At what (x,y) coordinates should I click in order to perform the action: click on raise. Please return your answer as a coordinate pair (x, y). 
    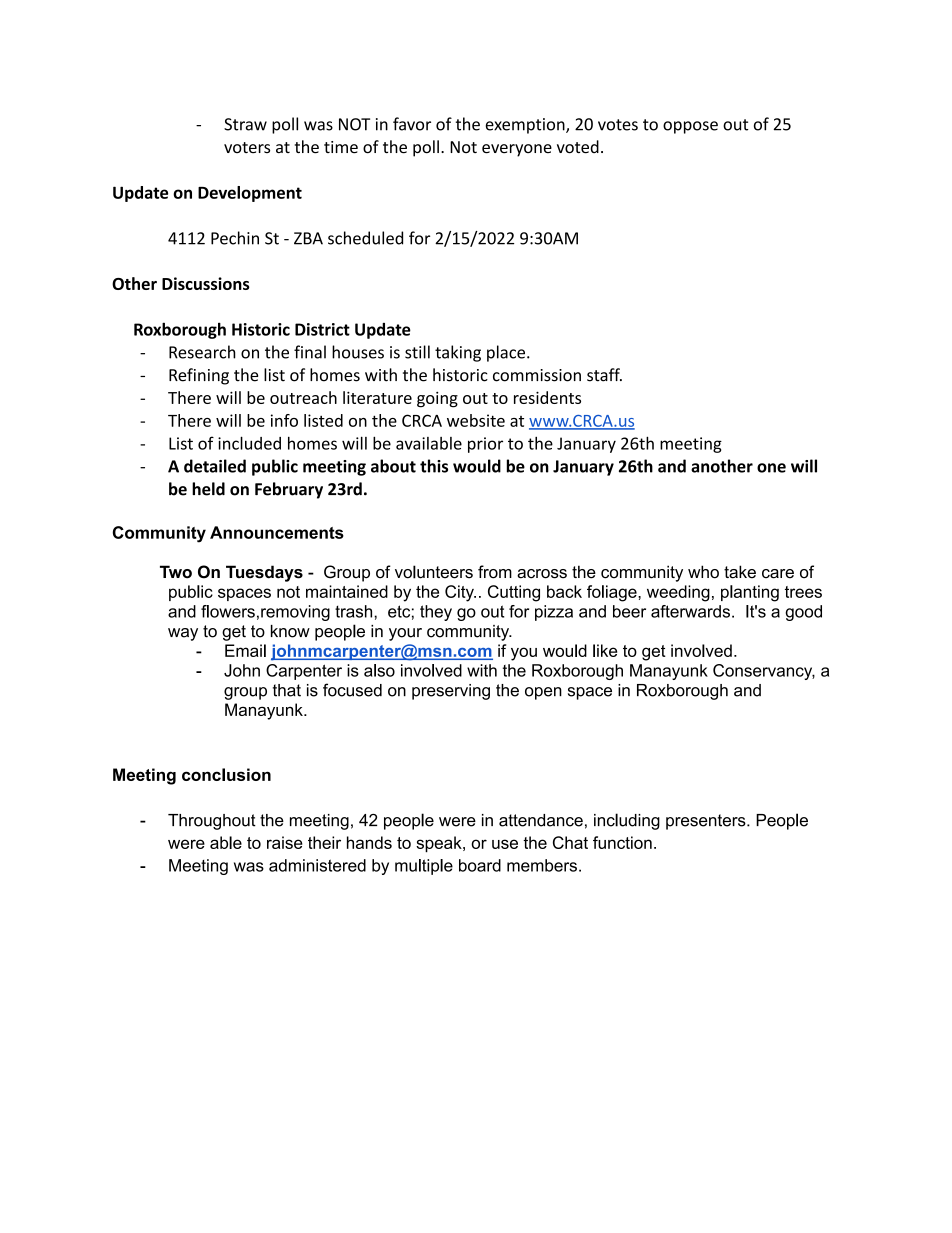
    Looking at the image, I should click on (285, 842).
